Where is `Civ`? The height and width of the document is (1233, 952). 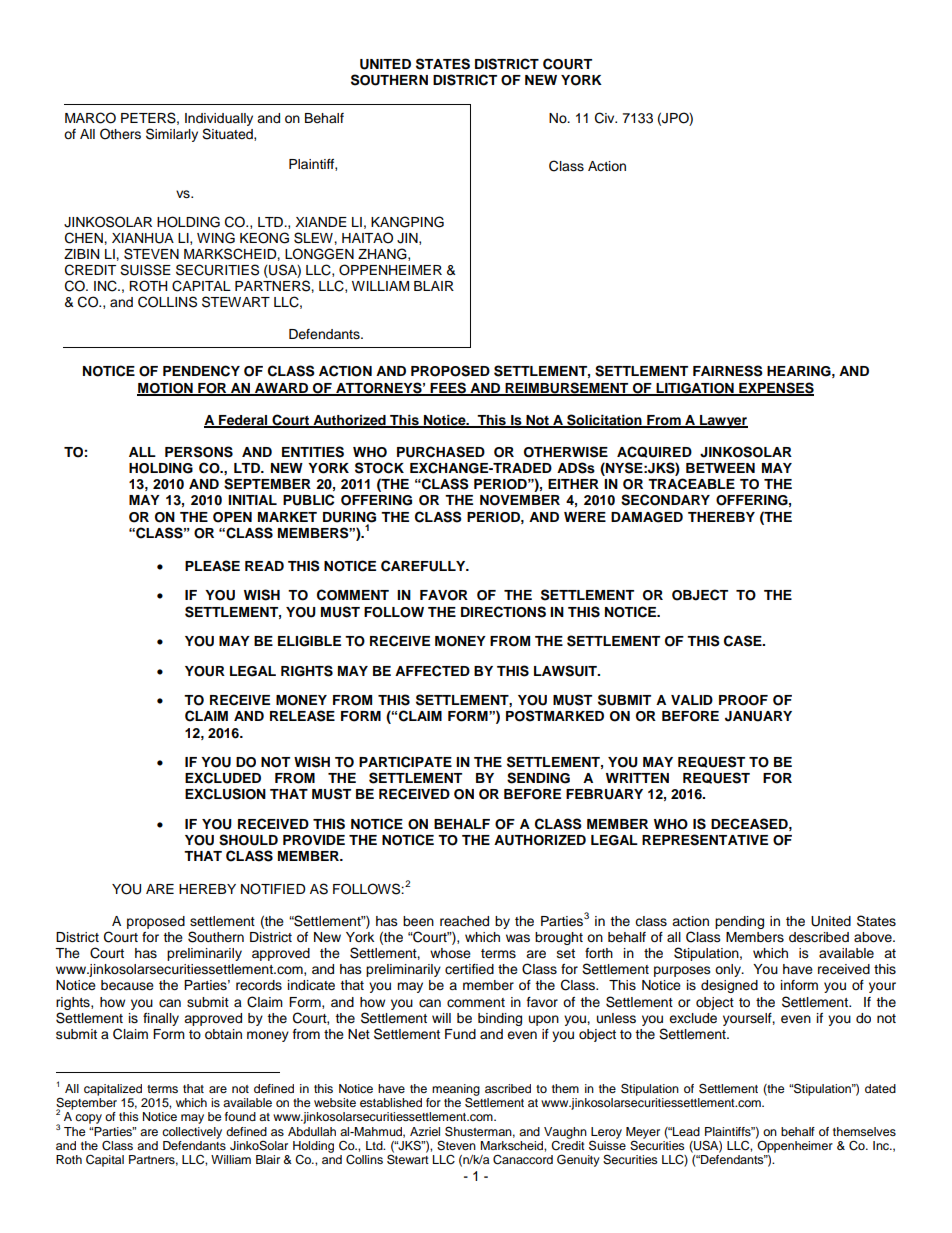
Civ is located at coordinates (606, 118).
